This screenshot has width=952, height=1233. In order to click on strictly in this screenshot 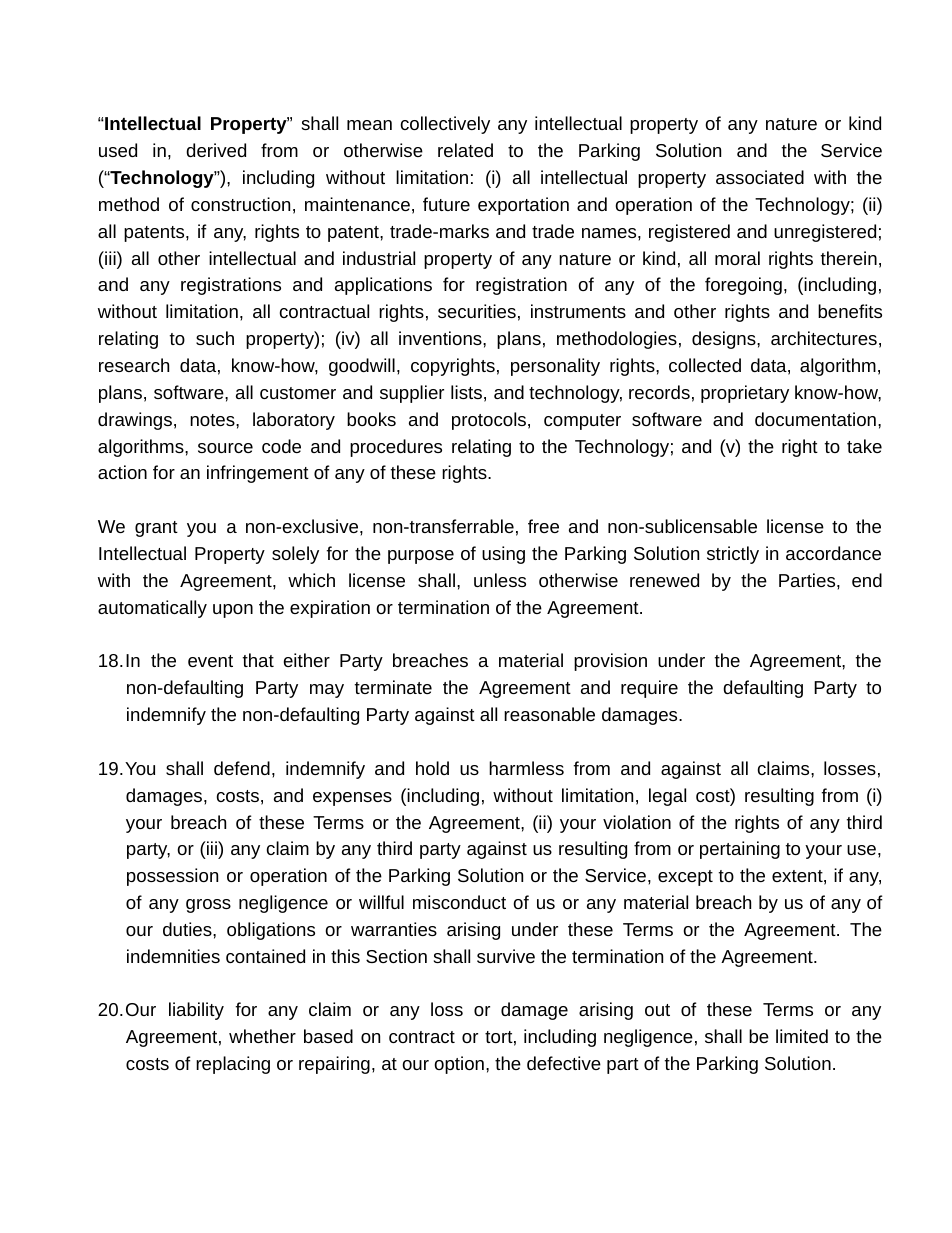, I will do `click(733, 555)`.
